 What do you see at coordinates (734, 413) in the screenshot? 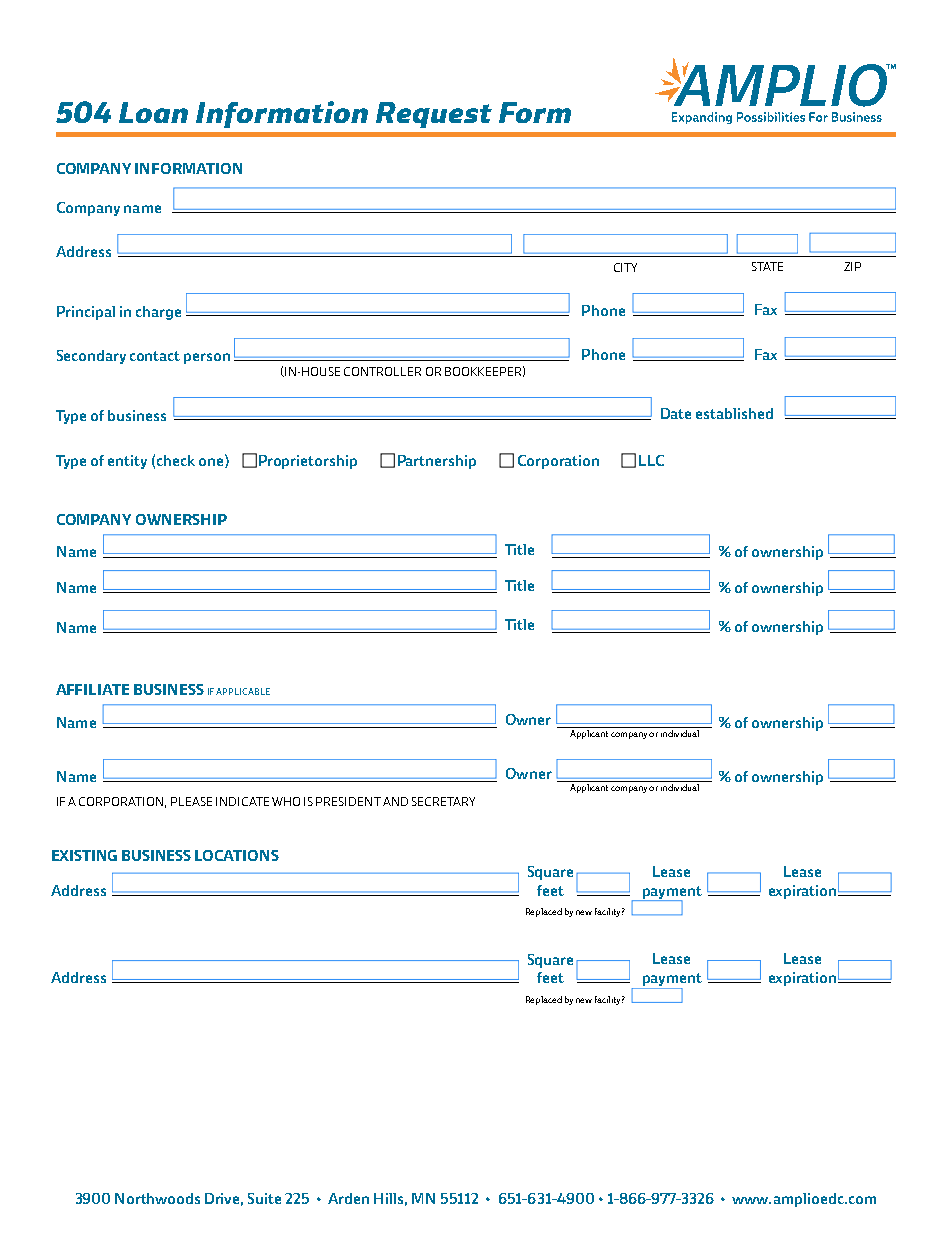
I see `established` at bounding box center [734, 413].
